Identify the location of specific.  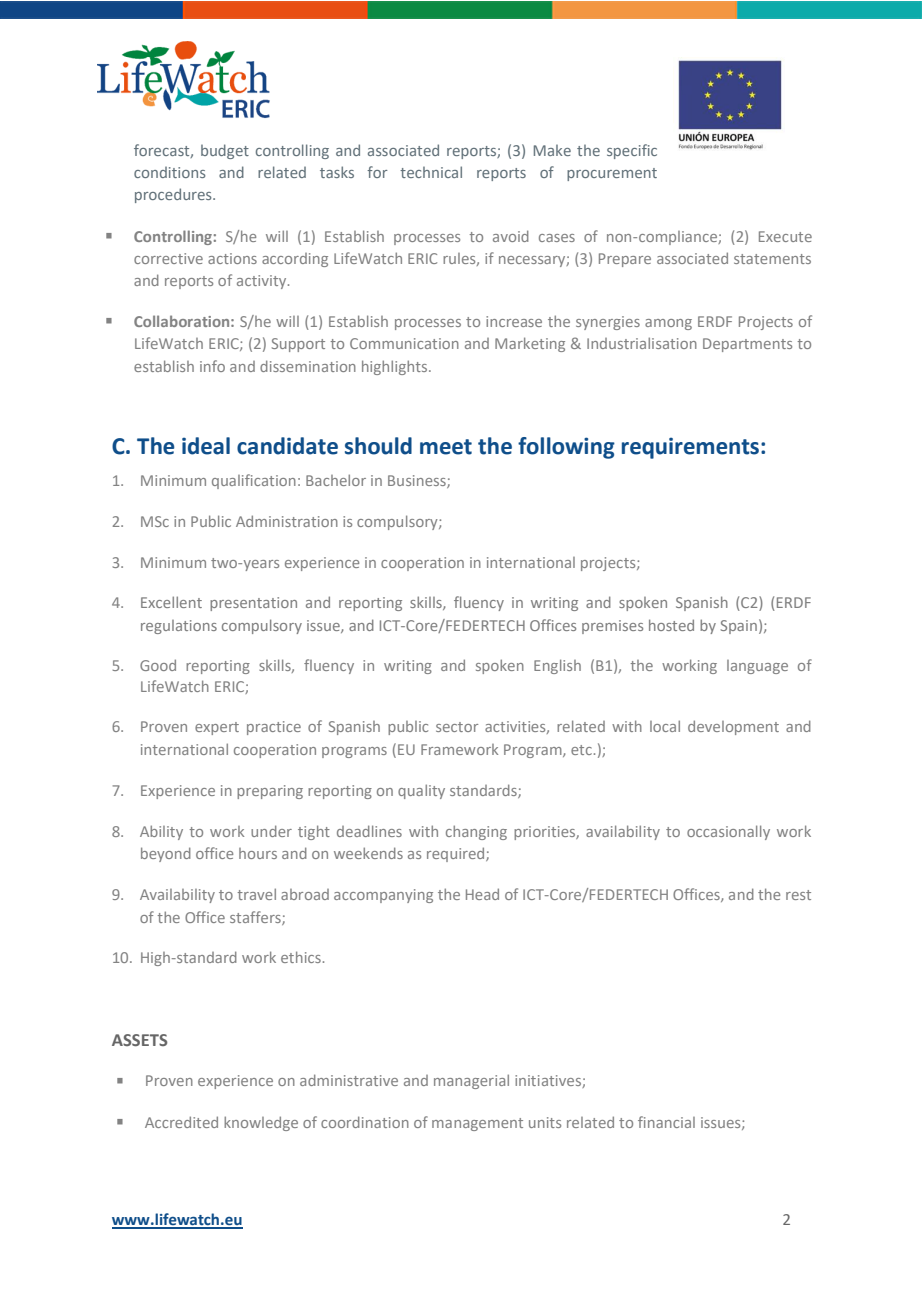
(632, 151).
